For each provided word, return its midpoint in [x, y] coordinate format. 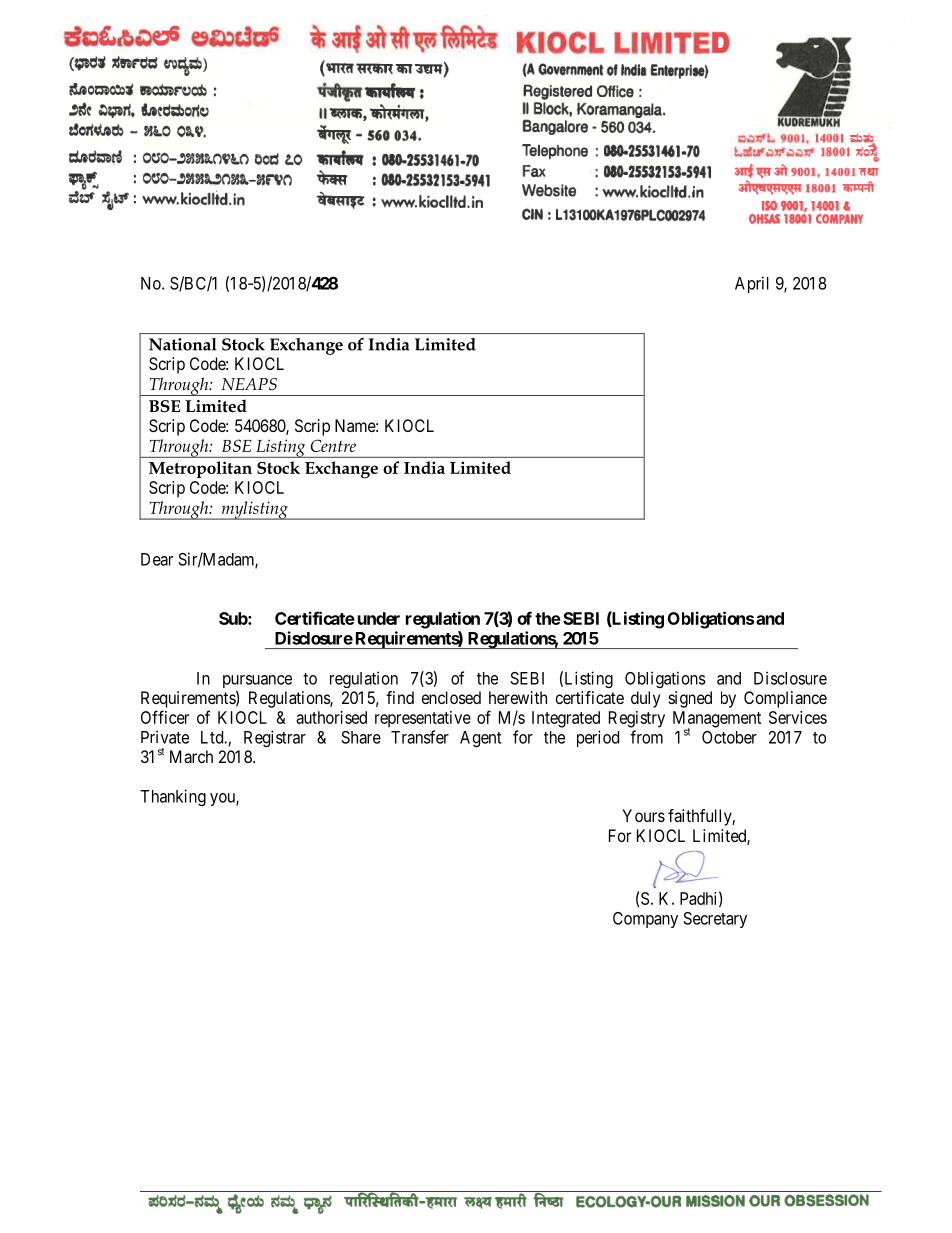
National [182, 344]
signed [690, 699]
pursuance [257, 683]
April [752, 284]
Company [645, 920]
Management [717, 720]
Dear [157, 559]
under [379, 618]
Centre [333, 445]
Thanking [173, 797]
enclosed [451, 697]
